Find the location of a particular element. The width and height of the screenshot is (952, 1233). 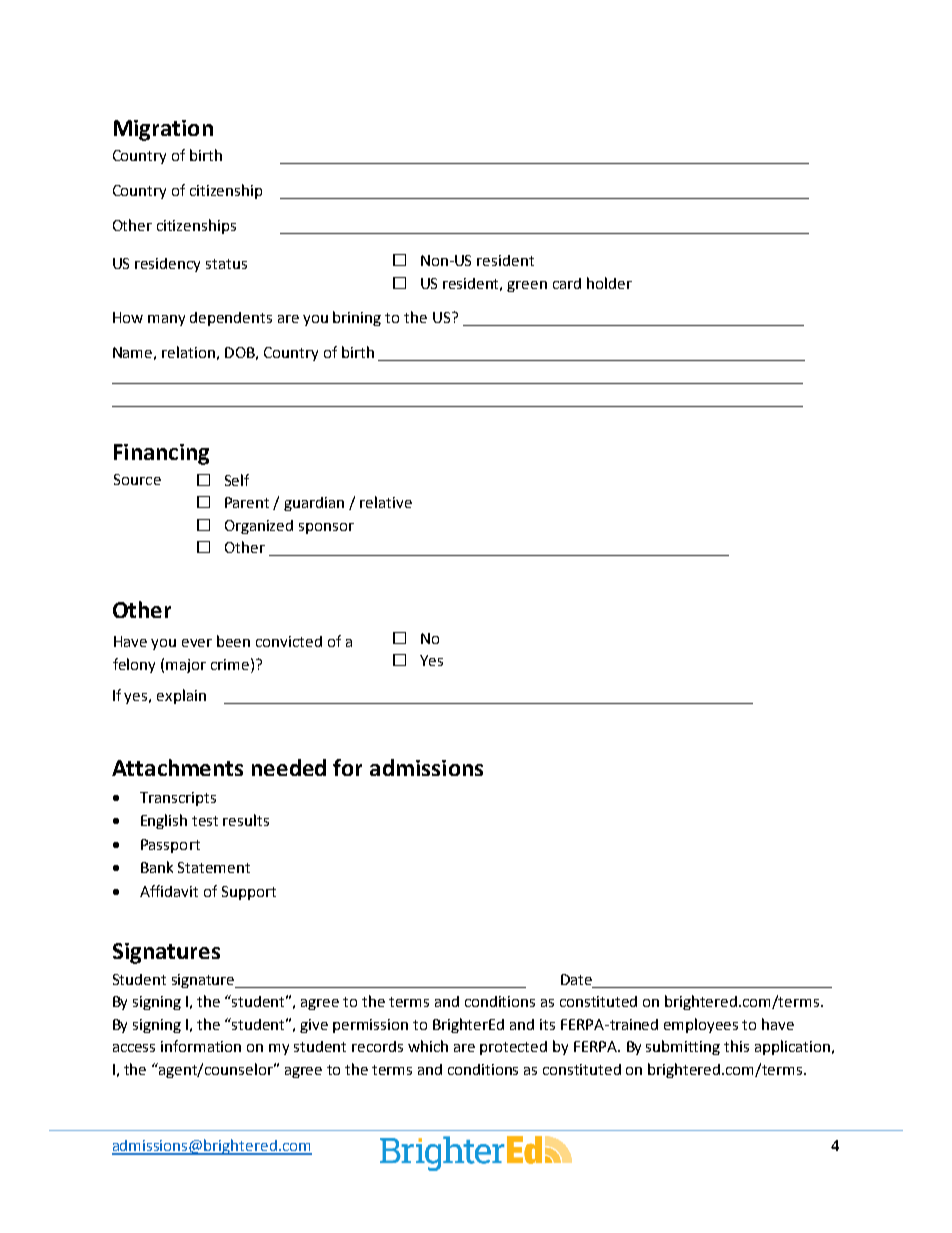

relative is located at coordinates (386, 502).
